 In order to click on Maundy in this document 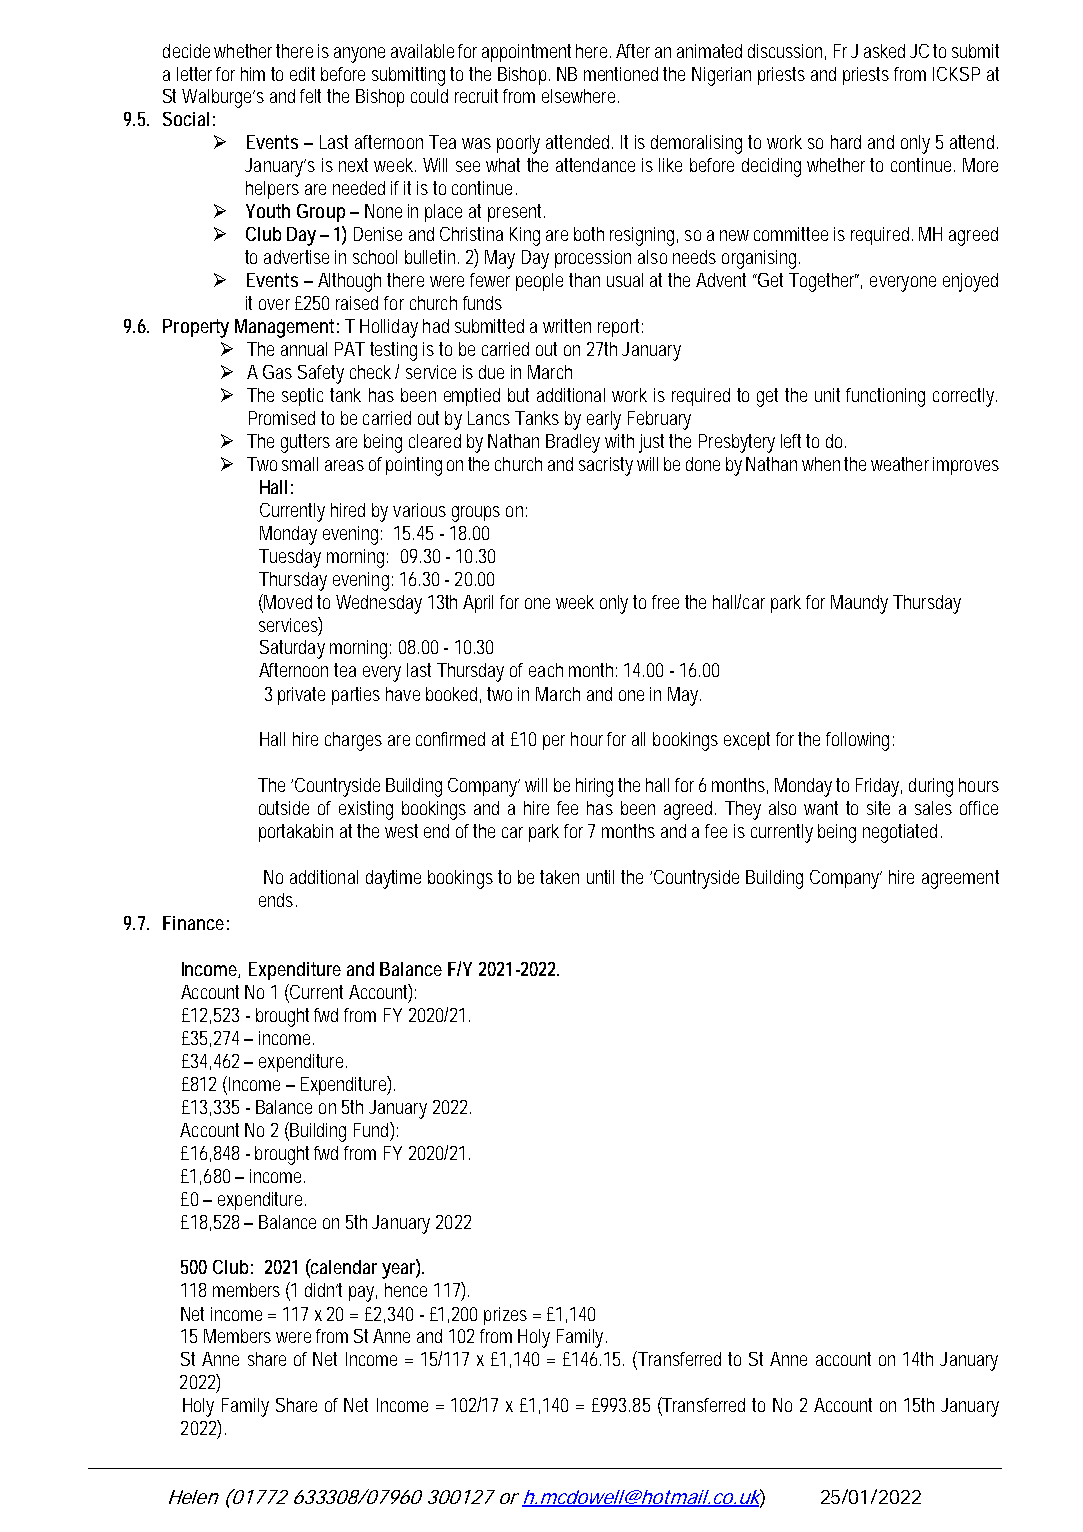, I will do `click(859, 604)`.
